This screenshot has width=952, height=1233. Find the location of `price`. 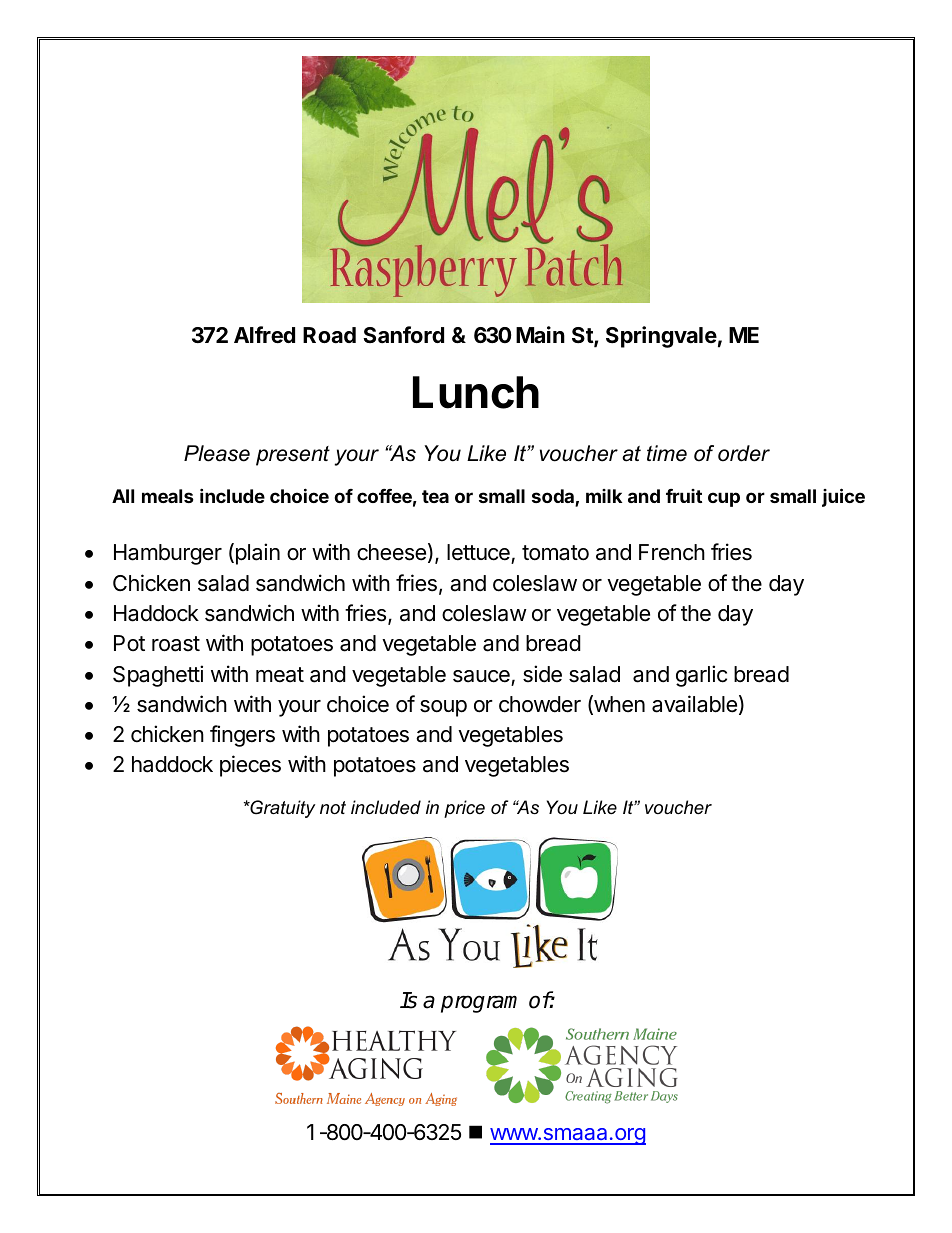

price is located at coordinates (464, 809).
